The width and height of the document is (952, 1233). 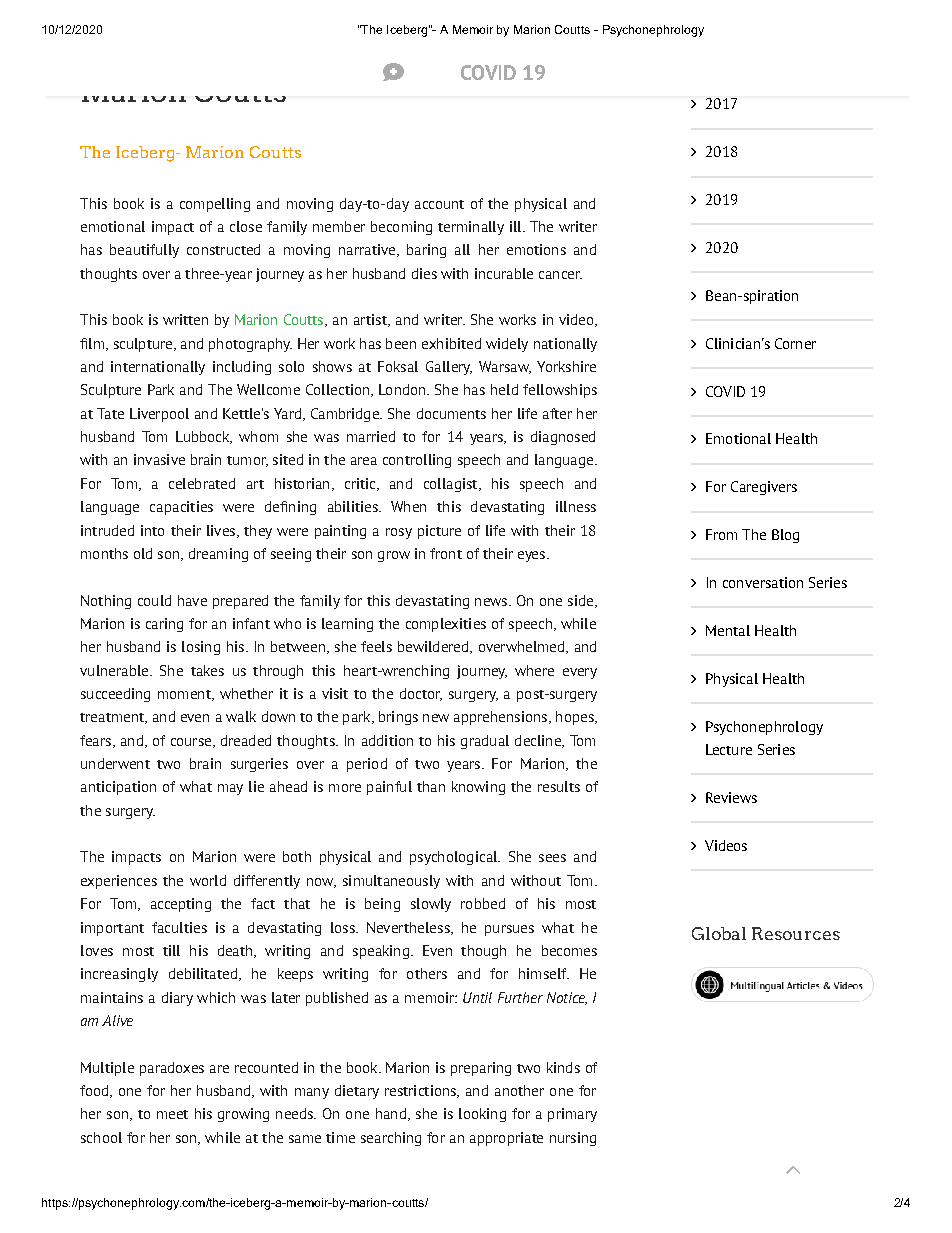 I want to click on From, so click(x=721, y=534).
